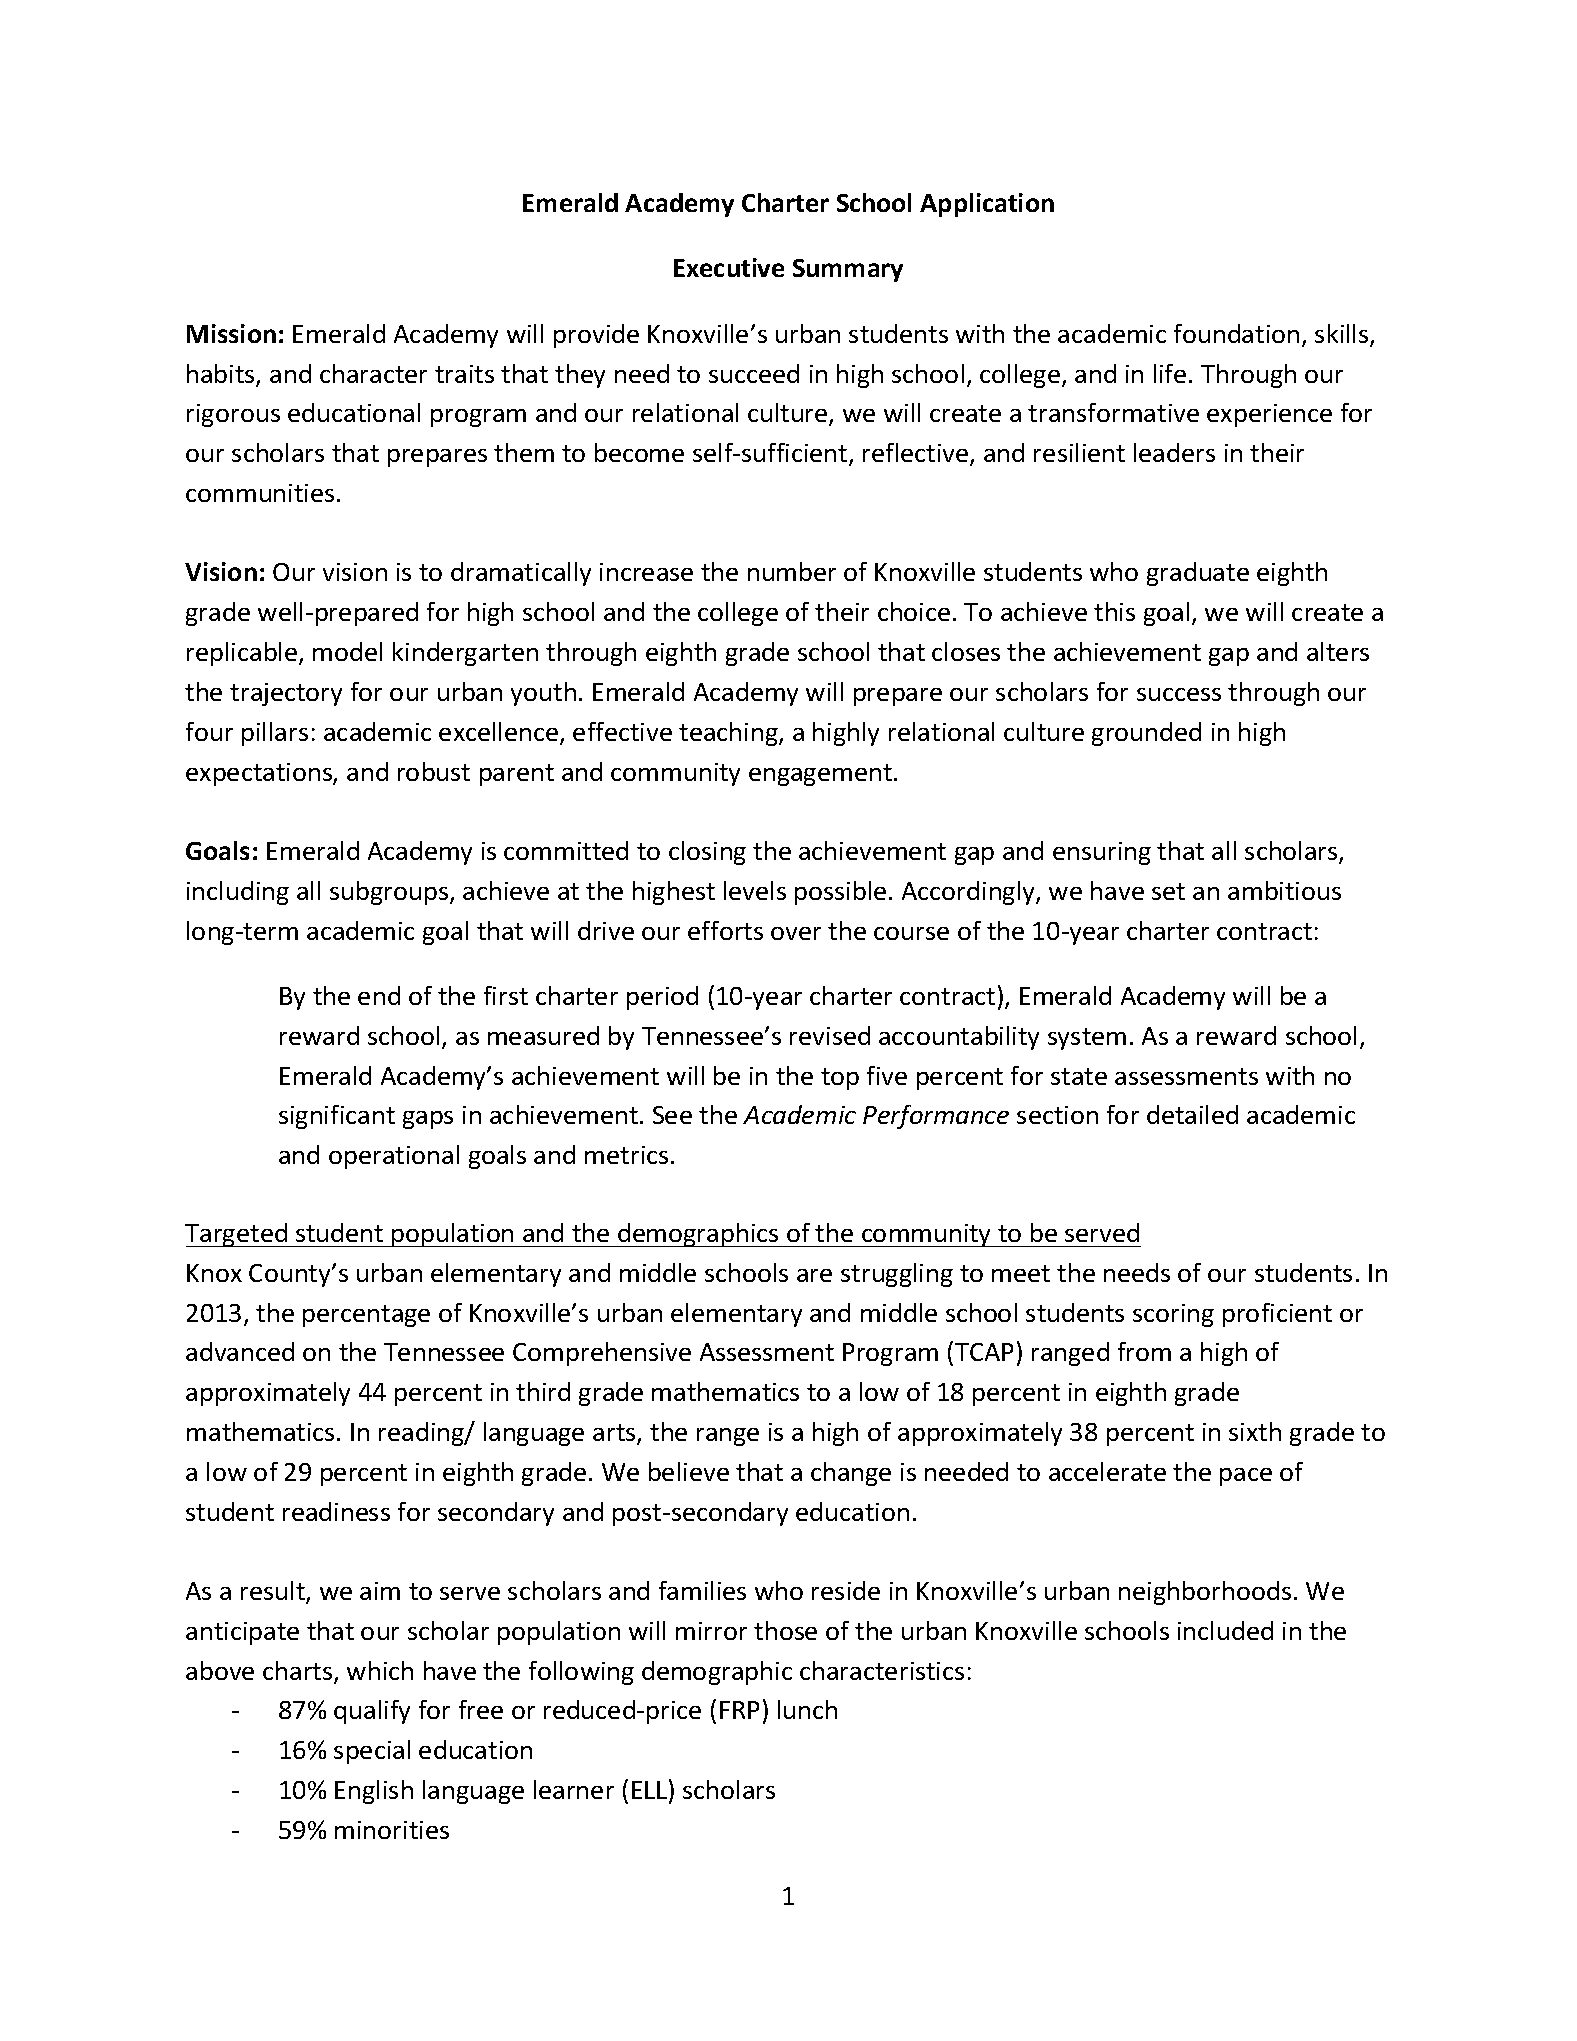 The image size is (1577, 2041). Describe the element at coordinates (347, 651) in the page. I see `model` at that location.
